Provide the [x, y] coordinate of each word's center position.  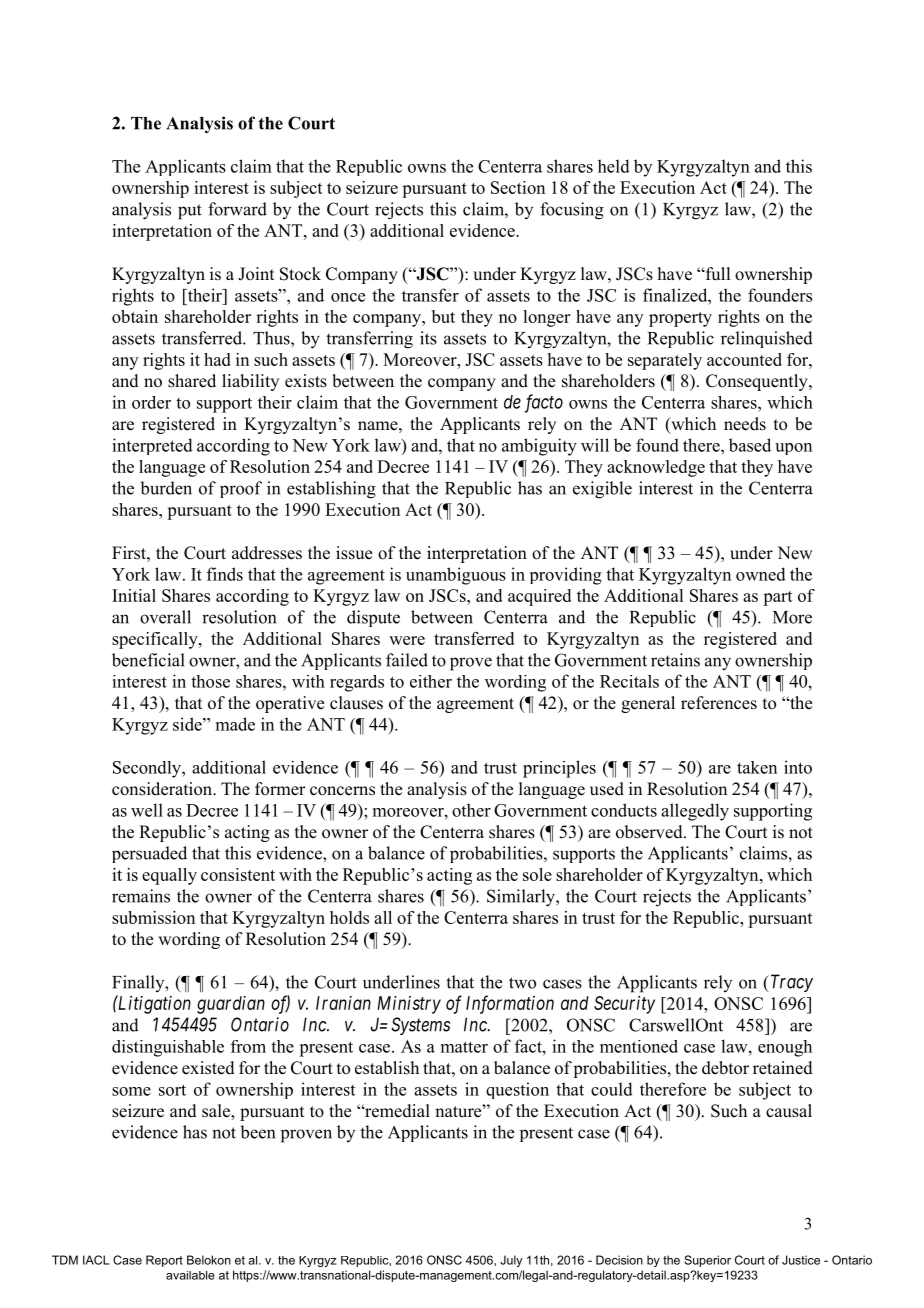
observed [650, 832]
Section [518, 187]
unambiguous [456, 576]
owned [761, 574]
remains [141, 896]
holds [349, 917]
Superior [707, 1261]
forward [237, 209]
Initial [134, 595]
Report [164, 1261]
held [614, 166]
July [511, 1261]
